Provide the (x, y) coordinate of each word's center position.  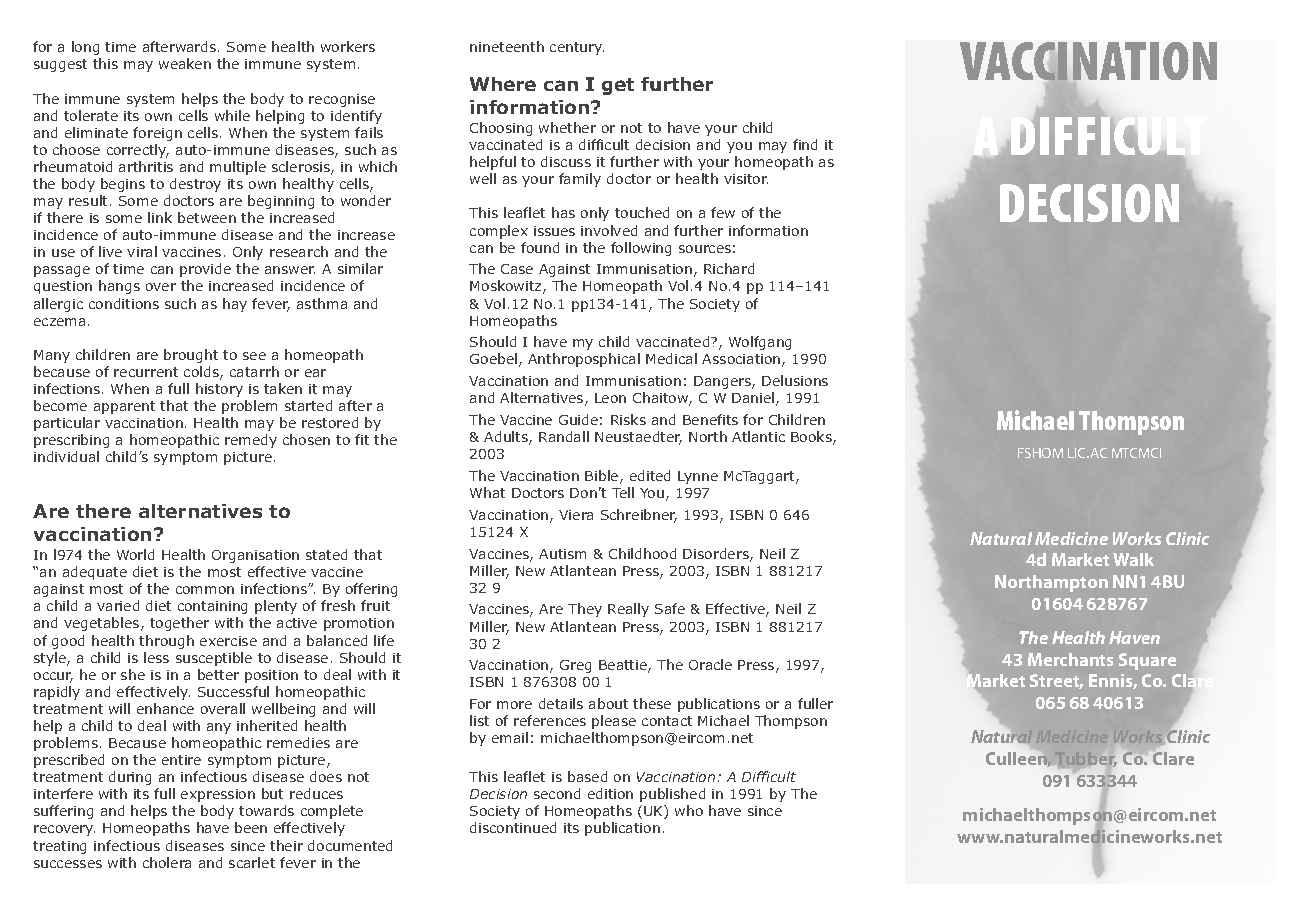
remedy (251, 441)
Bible (603, 477)
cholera (167, 862)
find (805, 144)
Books (812, 438)
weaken (185, 63)
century (577, 48)
